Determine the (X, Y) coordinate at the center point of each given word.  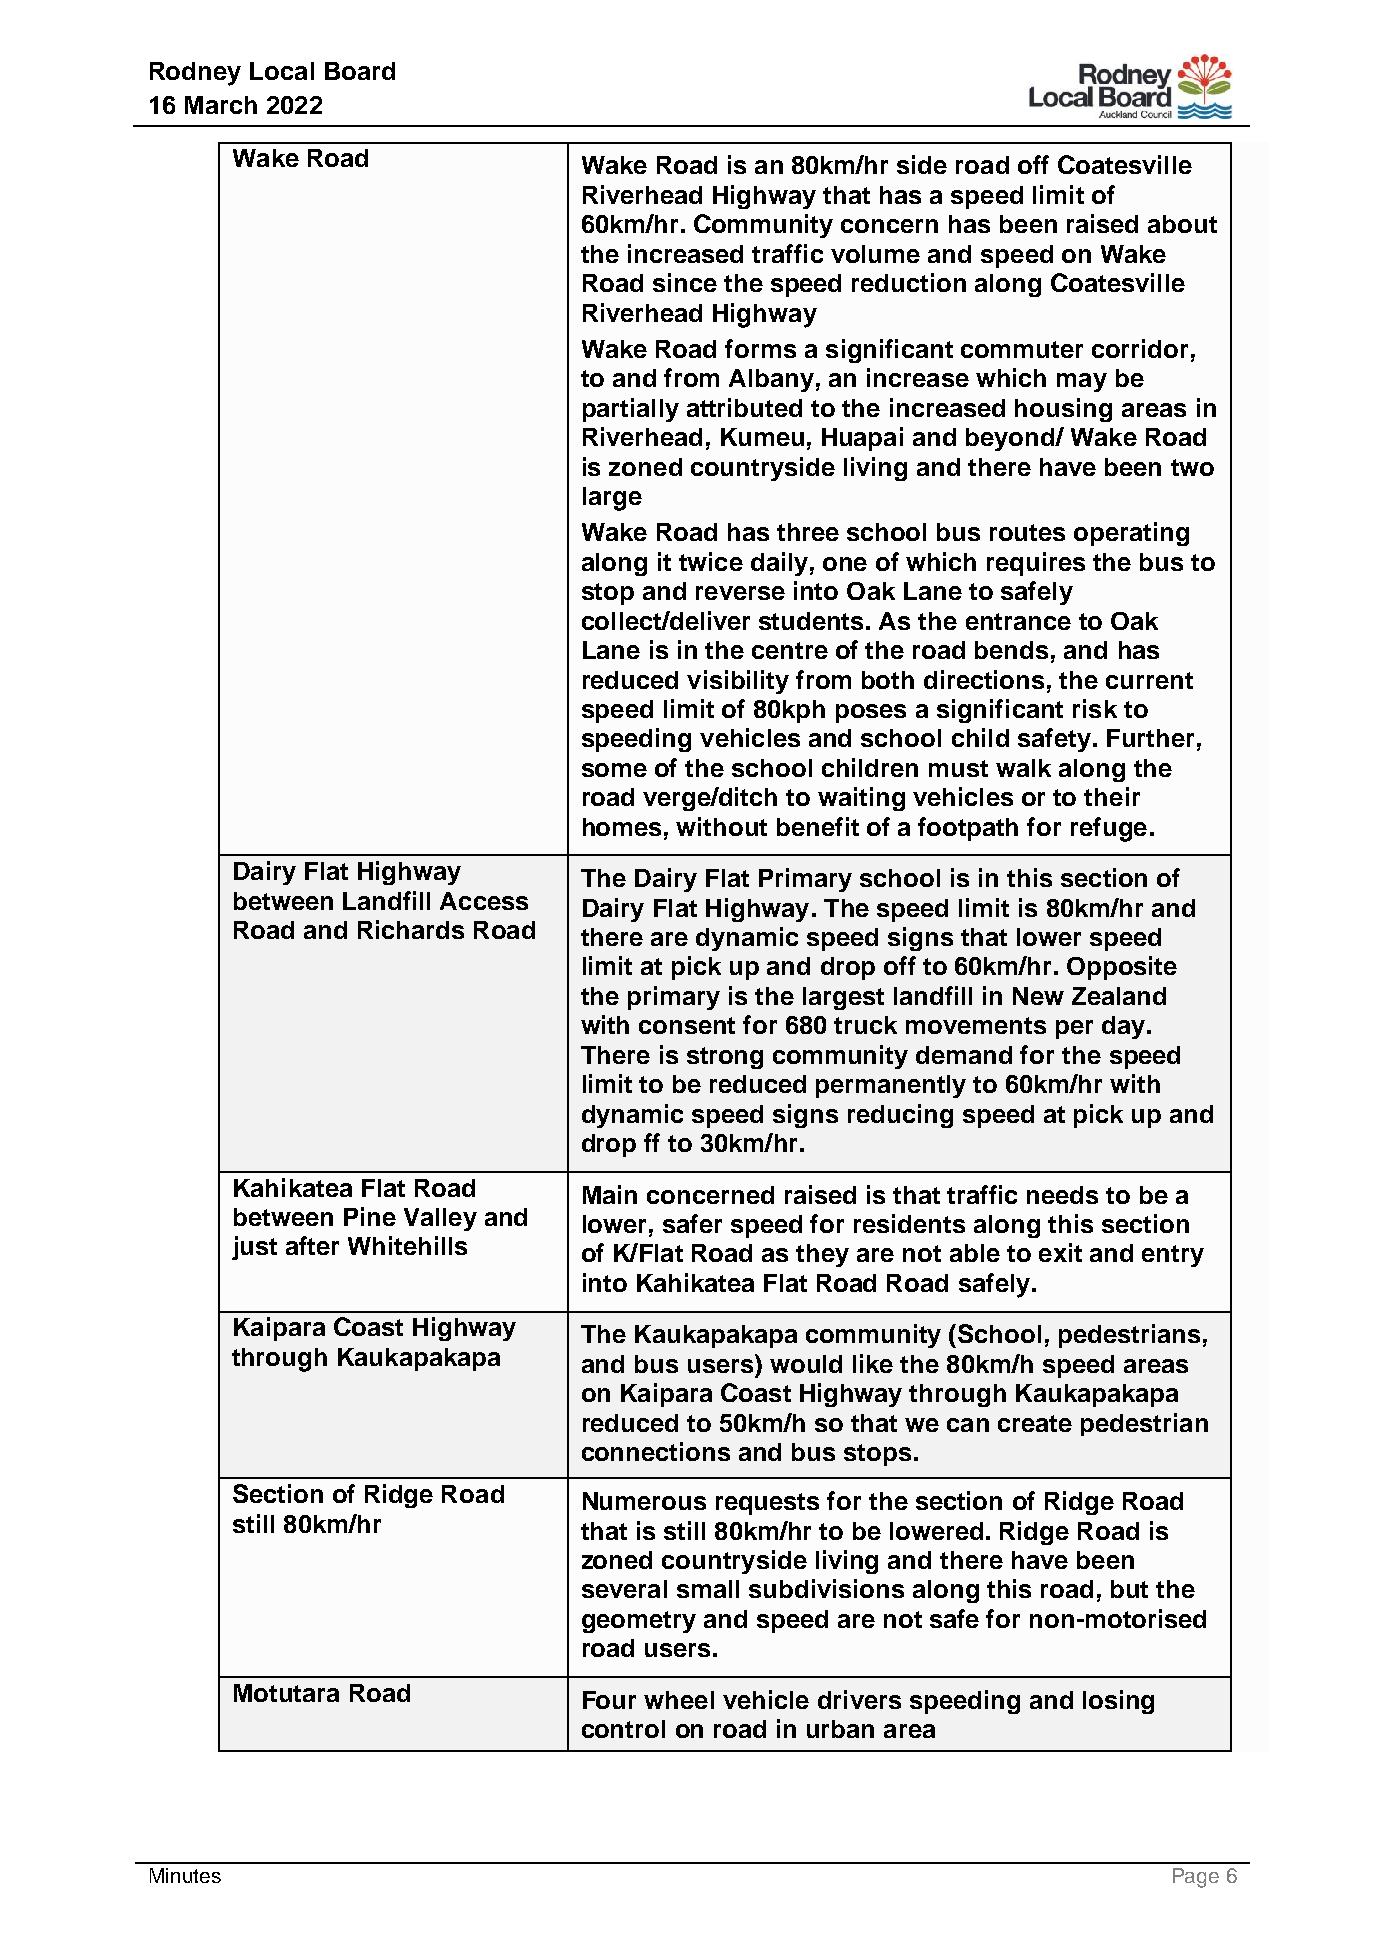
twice (711, 561)
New (1038, 996)
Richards (411, 929)
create (1035, 1423)
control (623, 1729)
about (1182, 224)
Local (282, 71)
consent (687, 1025)
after (312, 1245)
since (685, 282)
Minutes (185, 1875)
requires (1036, 564)
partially (631, 410)
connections (656, 1451)
